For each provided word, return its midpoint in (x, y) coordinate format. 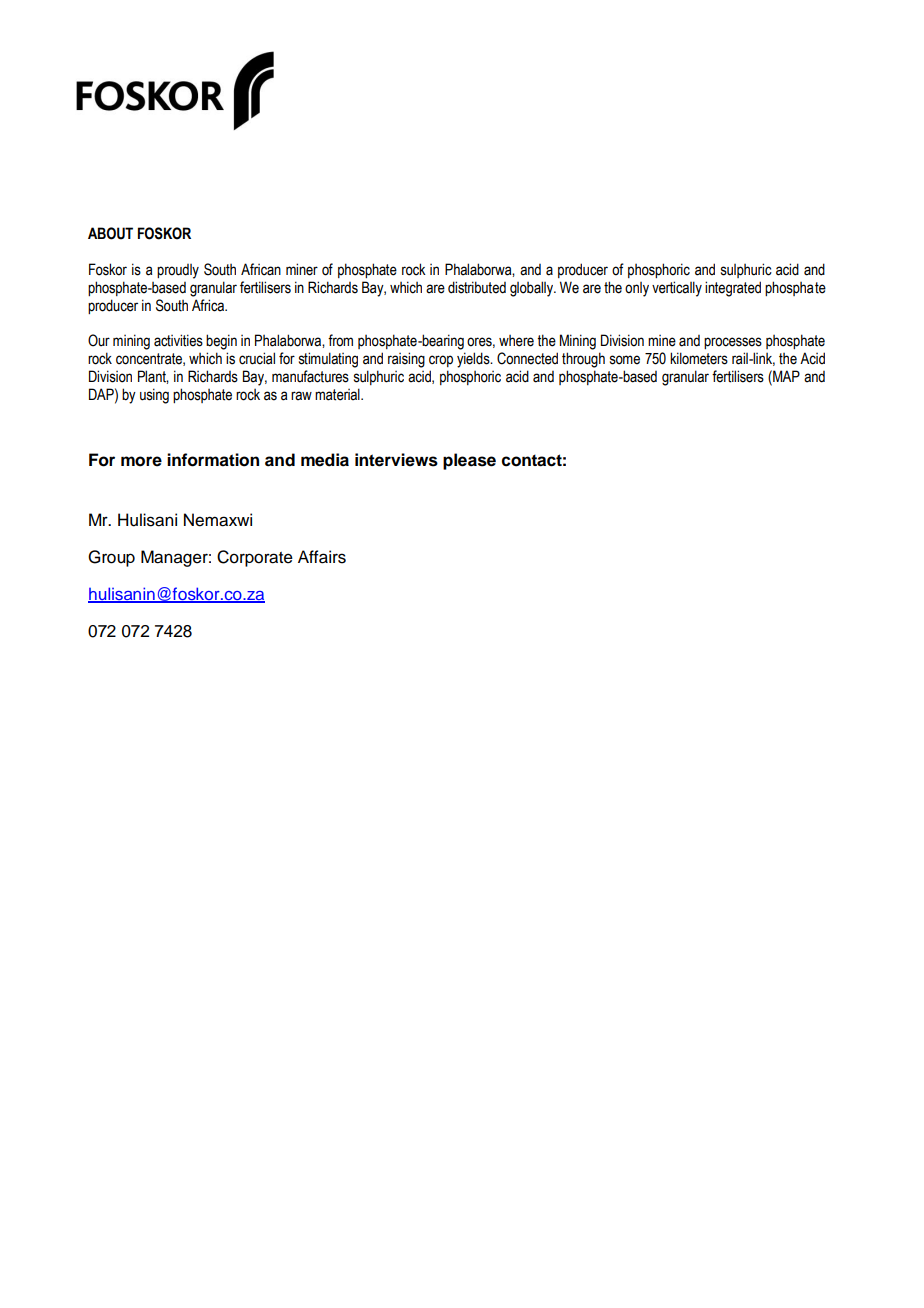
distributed (477, 287)
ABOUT (110, 233)
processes (733, 343)
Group (111, 558)
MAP (785, 376)
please (469, 461)
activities (178, 340)
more (141, 461)
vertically (677, 289)
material (338, 394)
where (516, 341)
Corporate (255, 558)
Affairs (322, 557)
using (154, 396)
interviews (396, 460)
